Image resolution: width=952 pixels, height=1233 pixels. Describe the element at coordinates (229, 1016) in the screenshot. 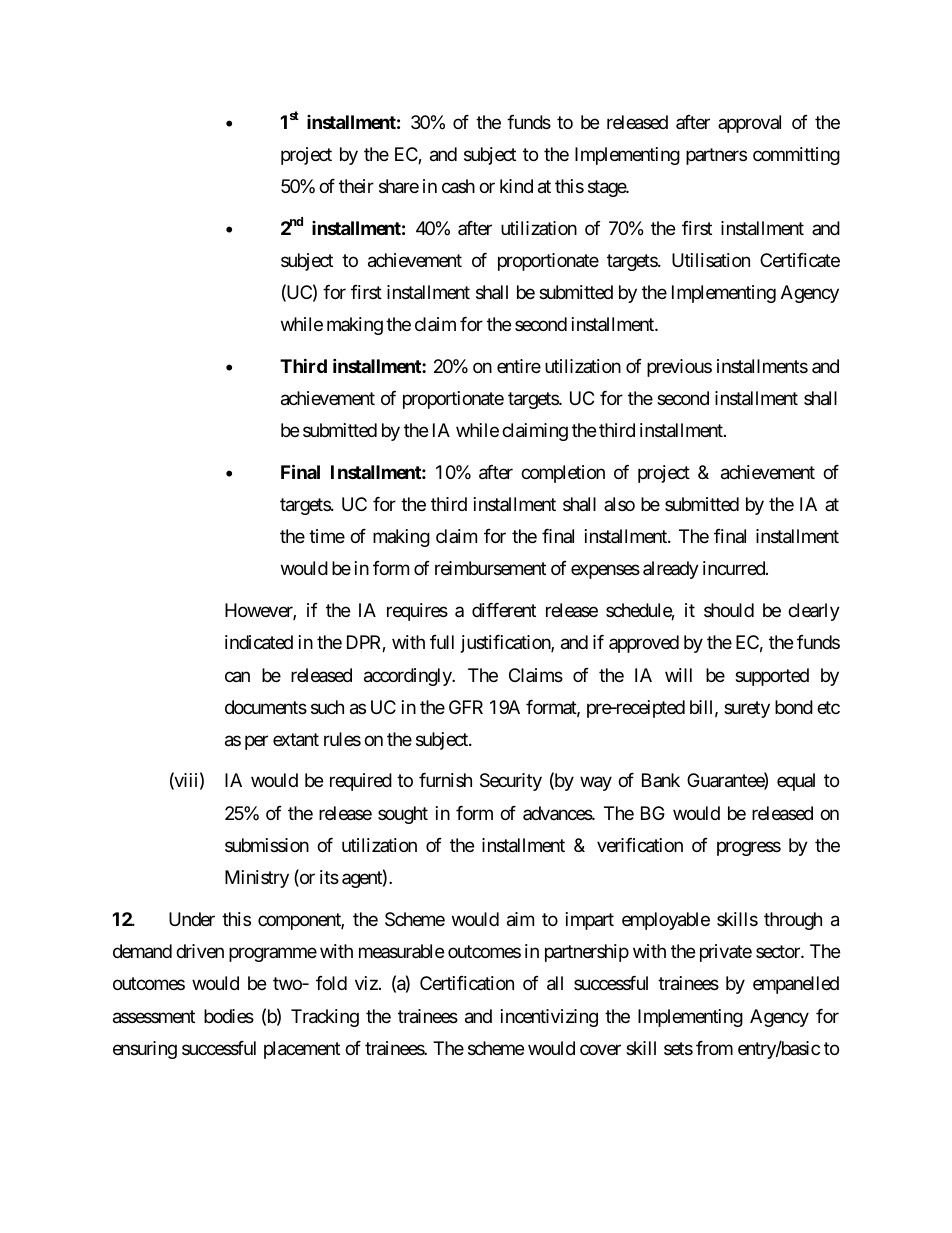

I see `bodies` at that location.
